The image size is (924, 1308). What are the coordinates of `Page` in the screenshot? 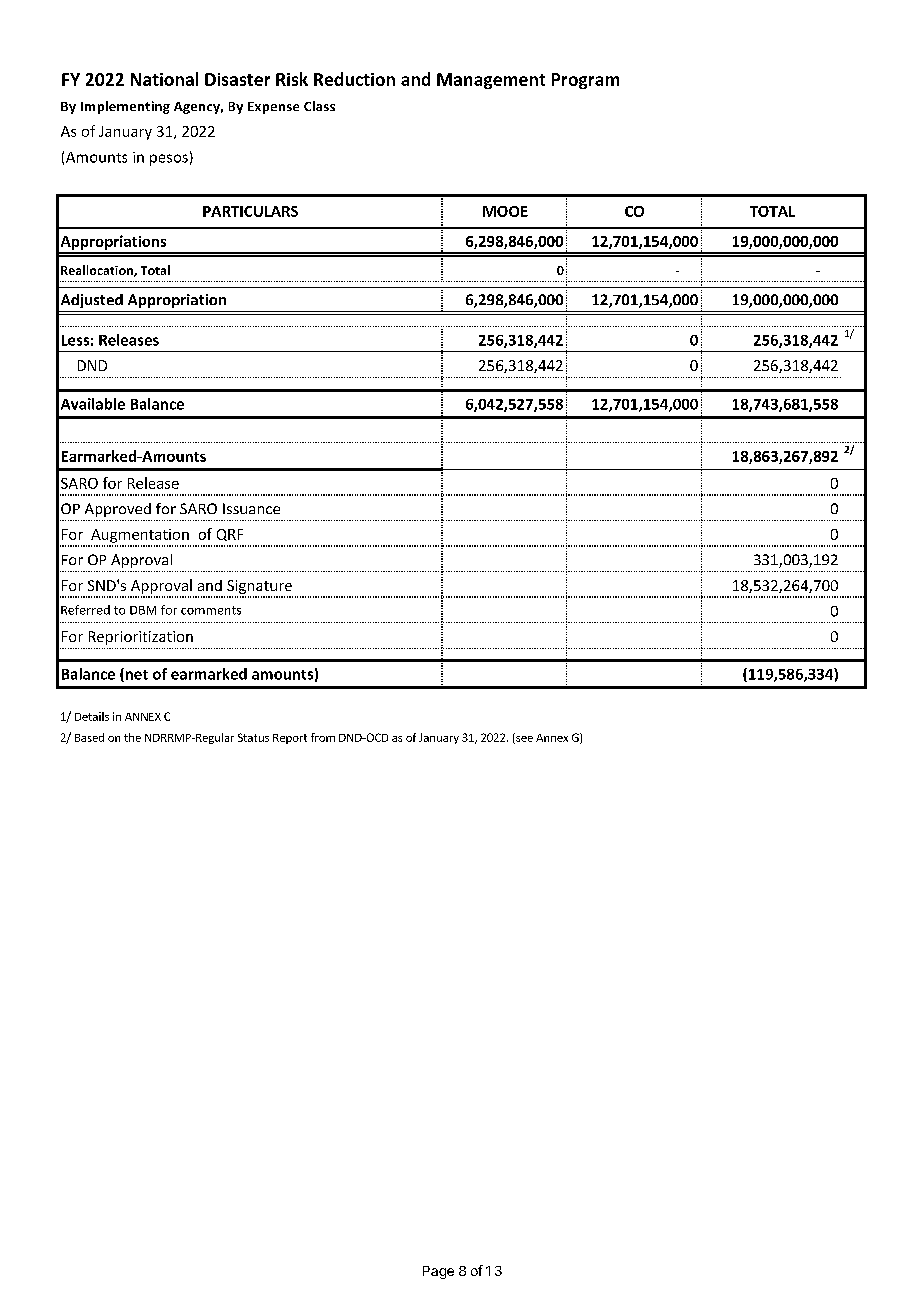 It's located at (438, 1272).
